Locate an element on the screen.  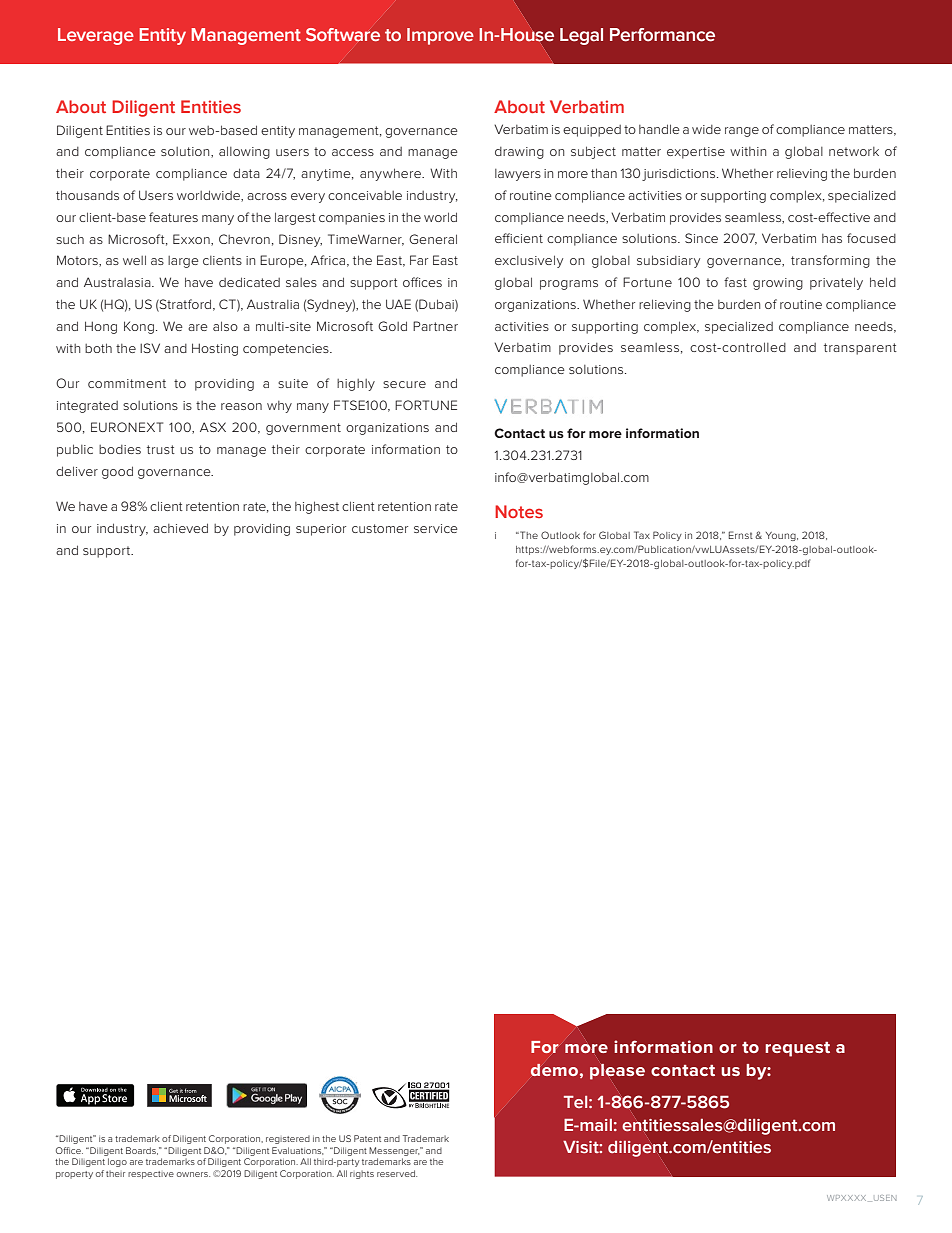
request is located at coordinates (797, 1049).
